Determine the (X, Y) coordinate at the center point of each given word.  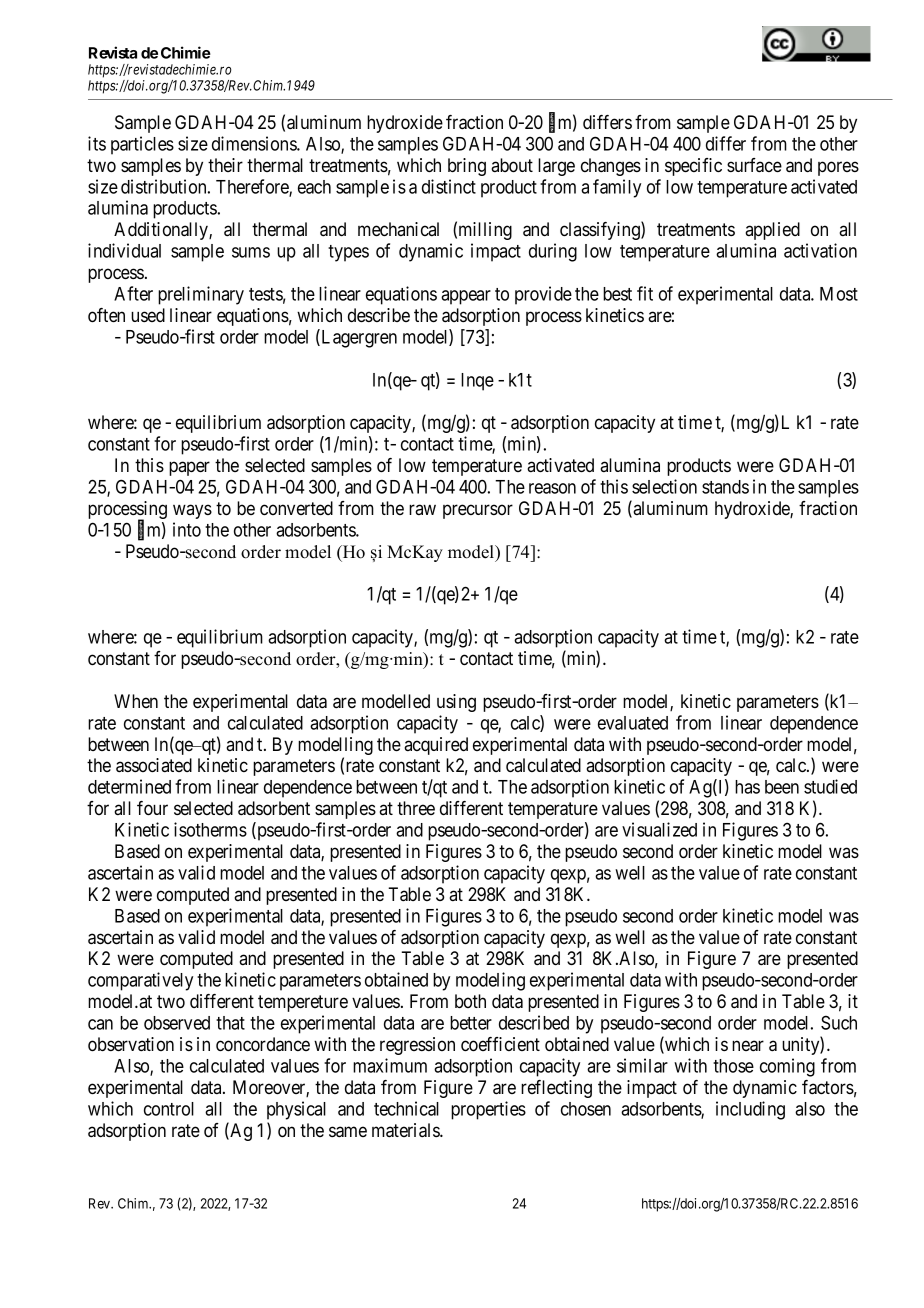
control (169, 1109)
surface (754, 165)
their (225, 165)
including (750, 1110)
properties (488, 1110)
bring (467, 167)
